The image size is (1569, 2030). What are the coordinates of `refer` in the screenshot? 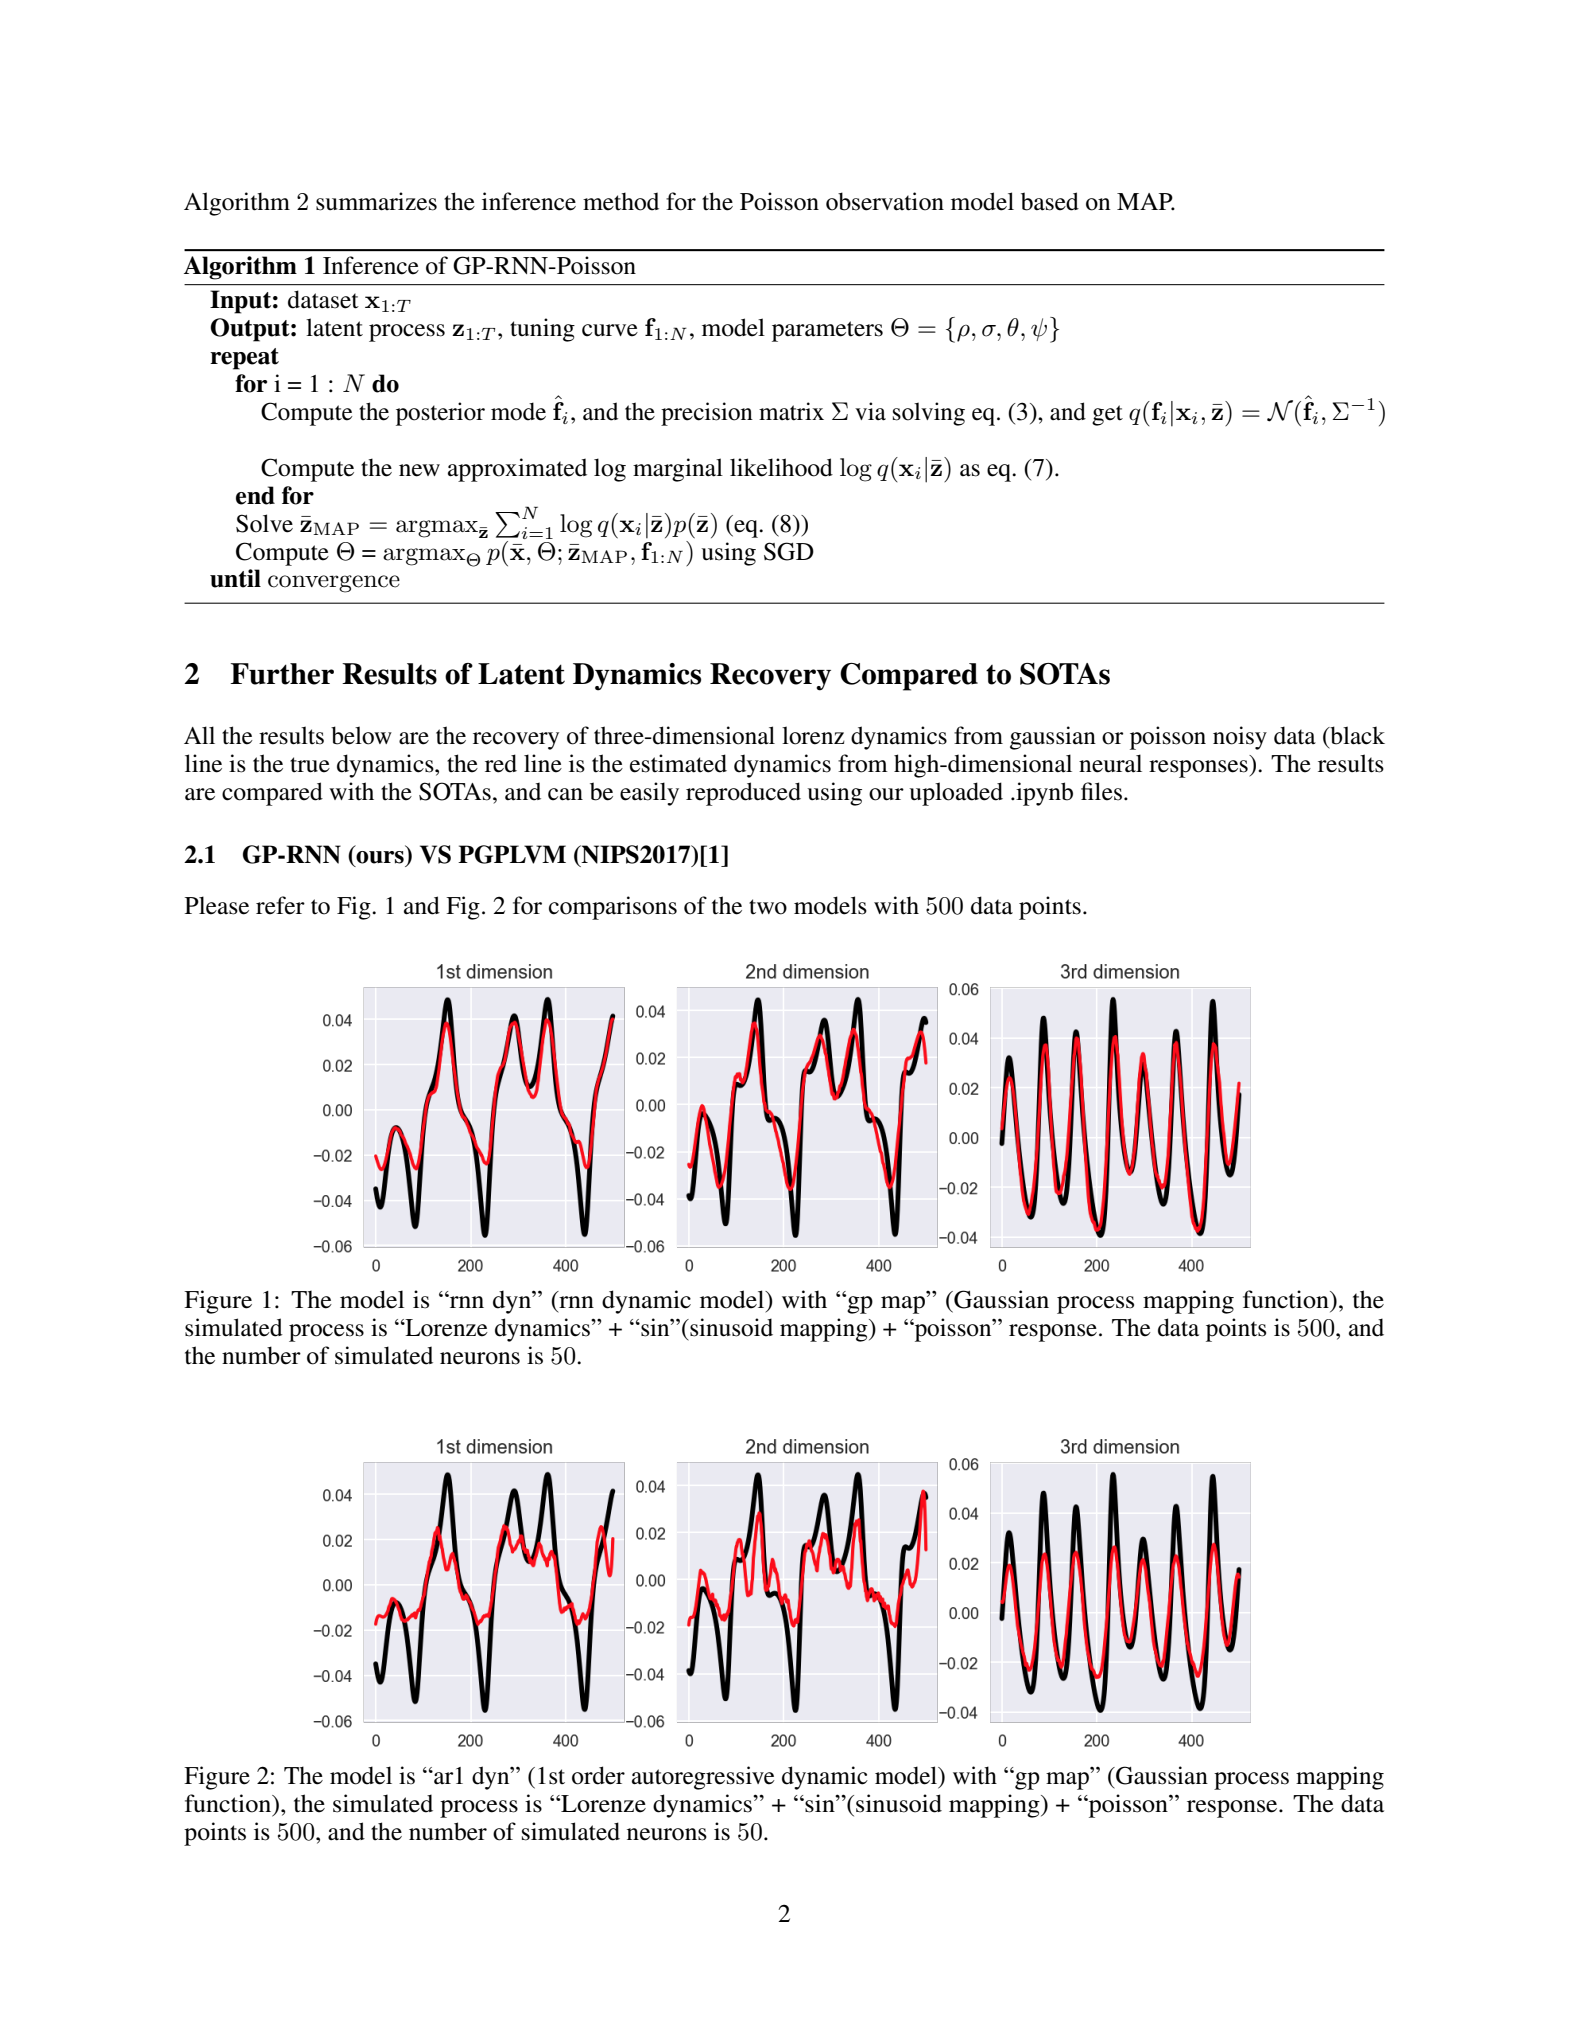 It's located at (280, 905).
